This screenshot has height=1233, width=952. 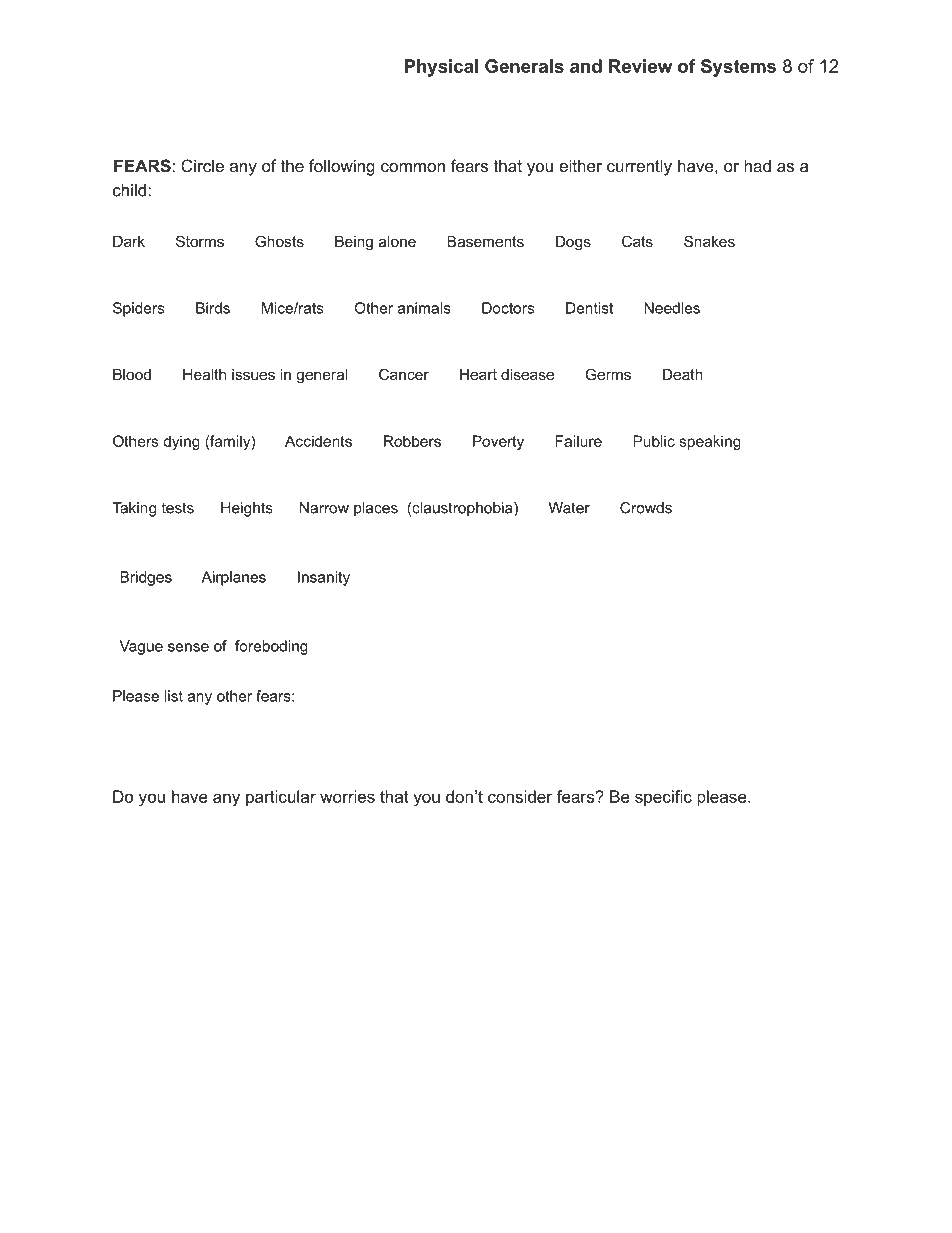 I want to click on Physical, so click(x=441, y=68).
